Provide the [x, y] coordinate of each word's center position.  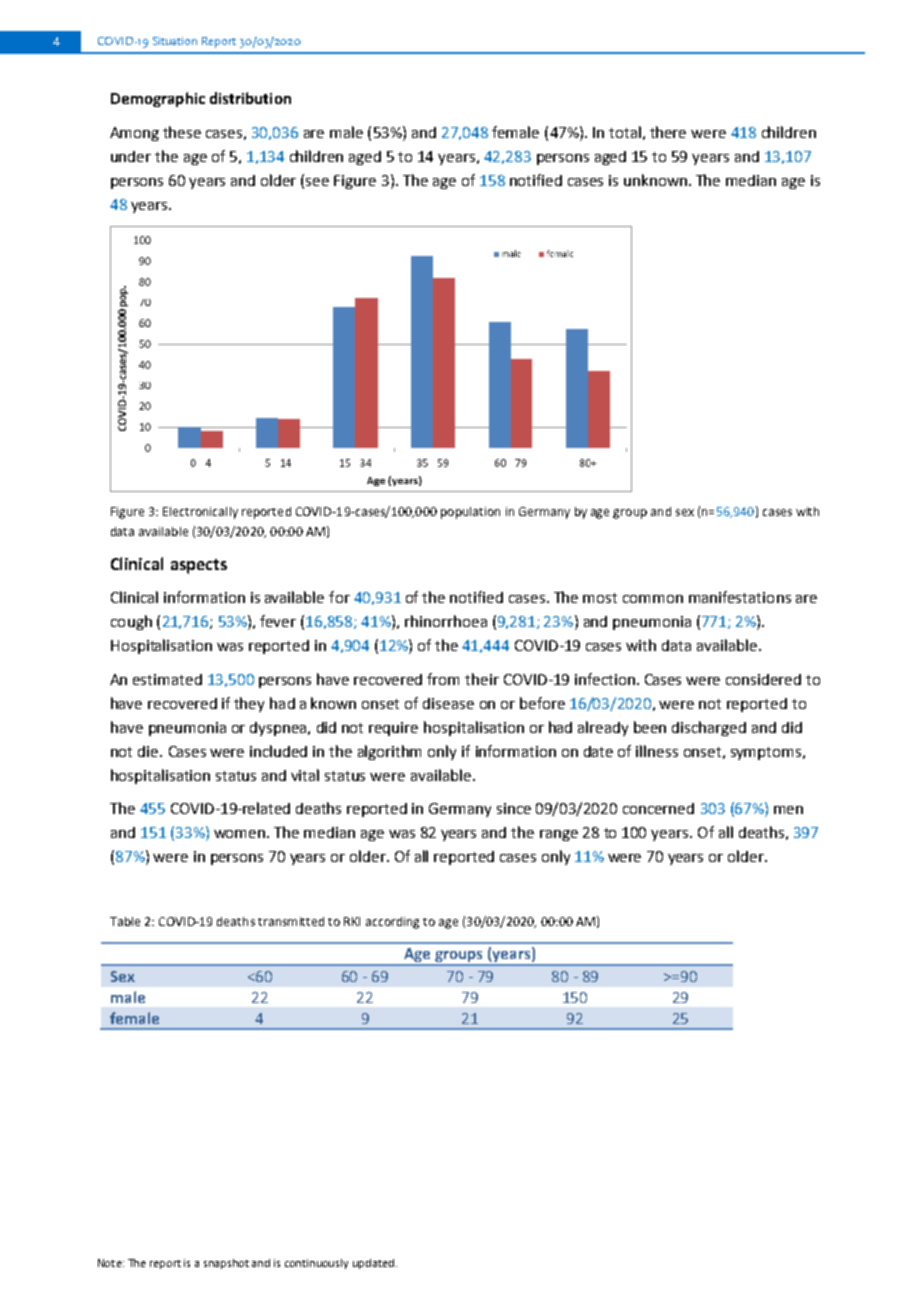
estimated [167, 679]
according [392, 923]
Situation [175, 41]
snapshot [226, 1264]
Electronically [200, 513]
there [668, 132]
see [317, 182]
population [470, 513]
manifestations [740, 597]
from [443, 679]
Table [125, 921]
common [653, 599]
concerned [658, 808]
